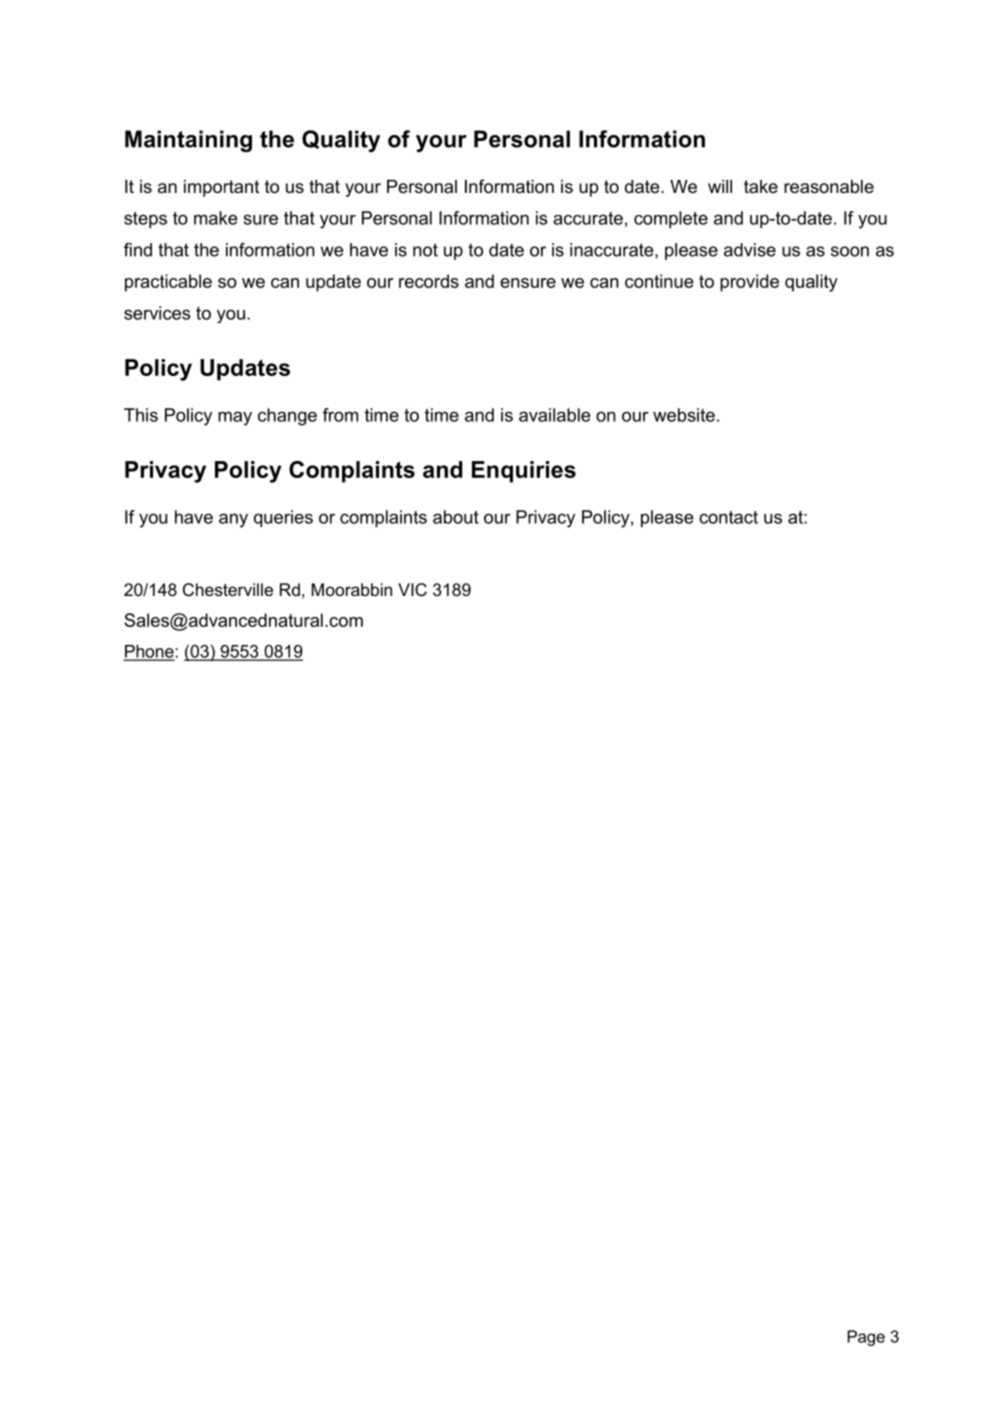 The image size is (993, 1404). Describe the element at coordinates (340, 415) in the document. I see `from` at that location.
